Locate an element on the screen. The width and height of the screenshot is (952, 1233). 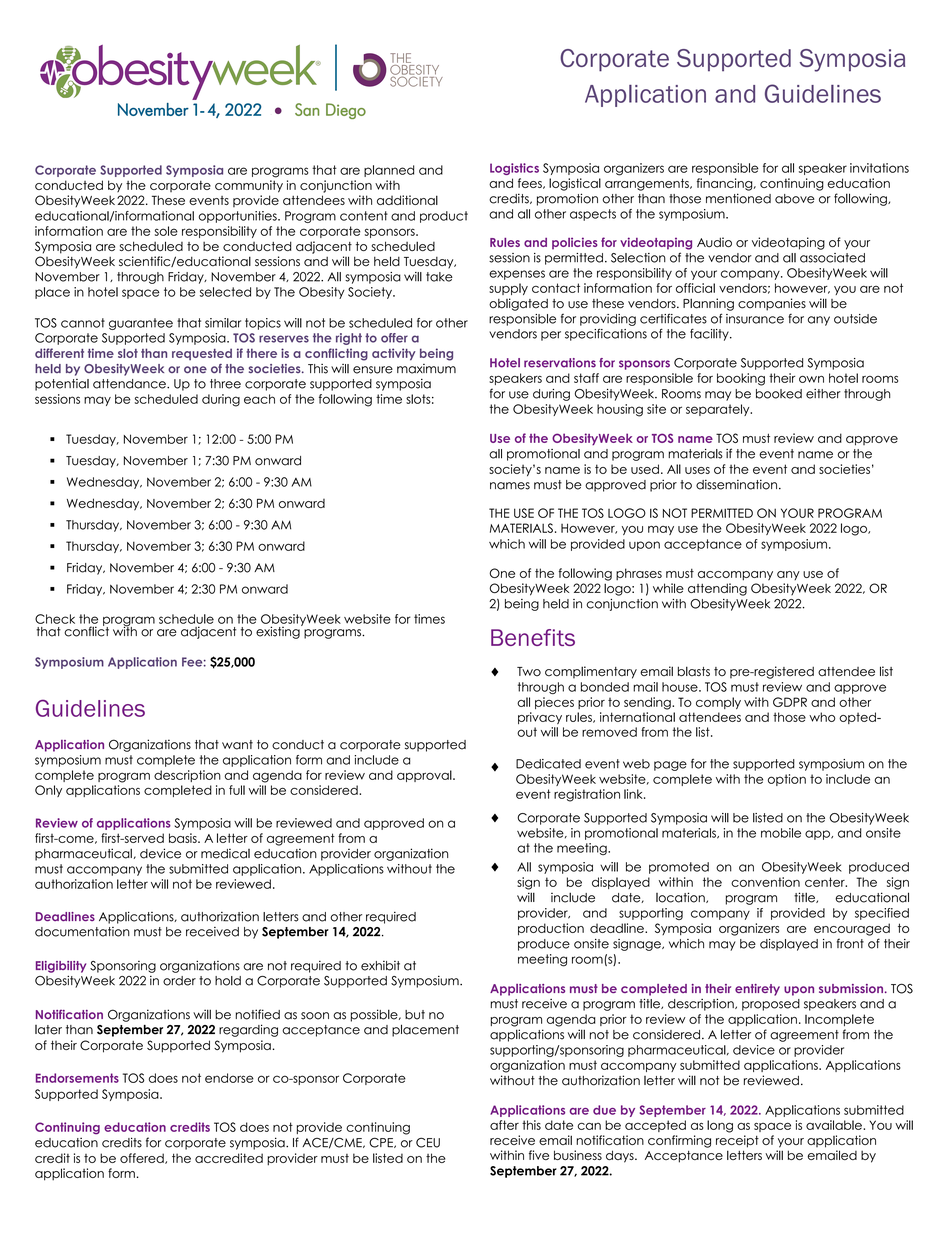
approval is located at coordinates (425, 776).
